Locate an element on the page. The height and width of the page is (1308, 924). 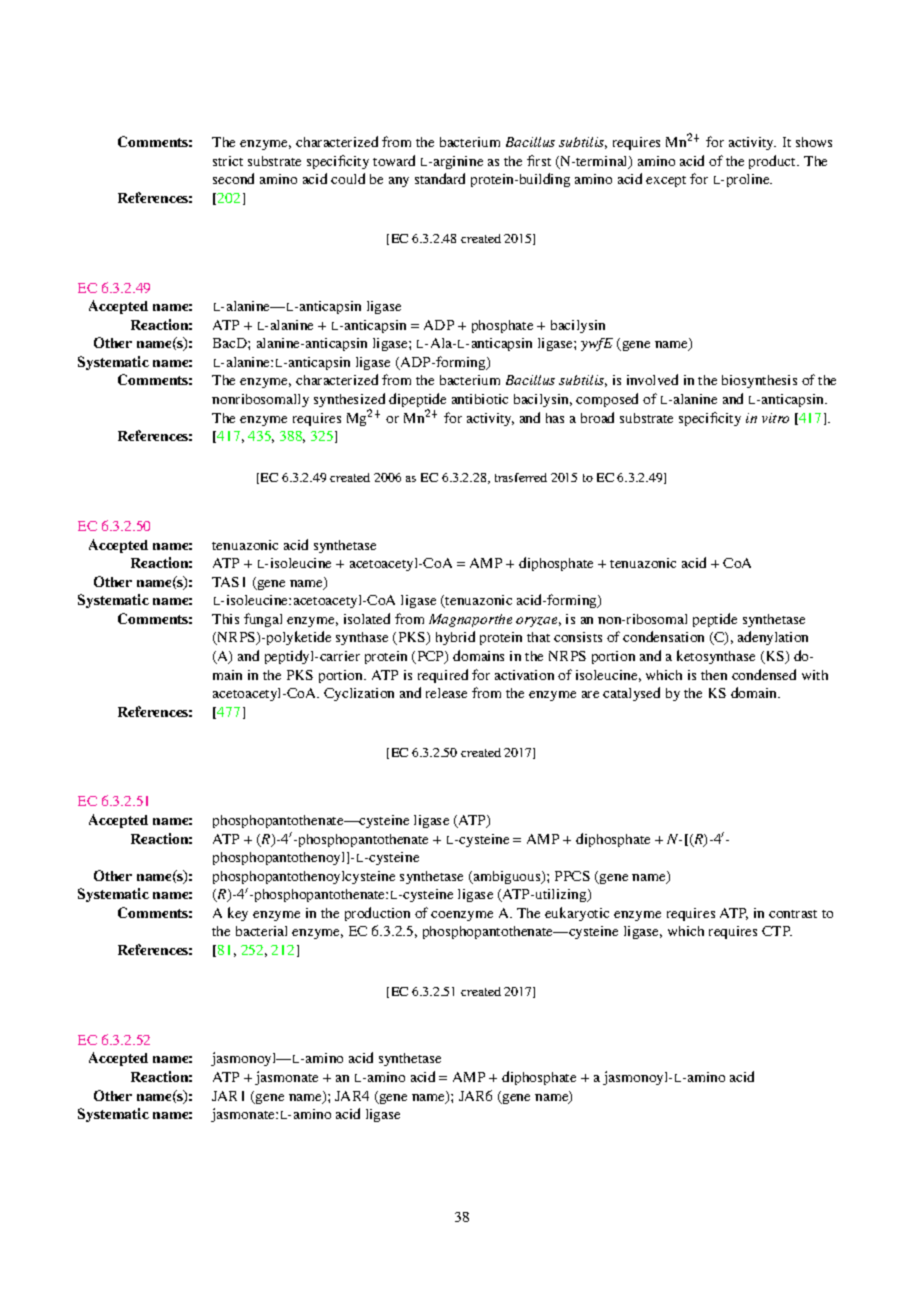
shows is located at coordinates (814, 142).
